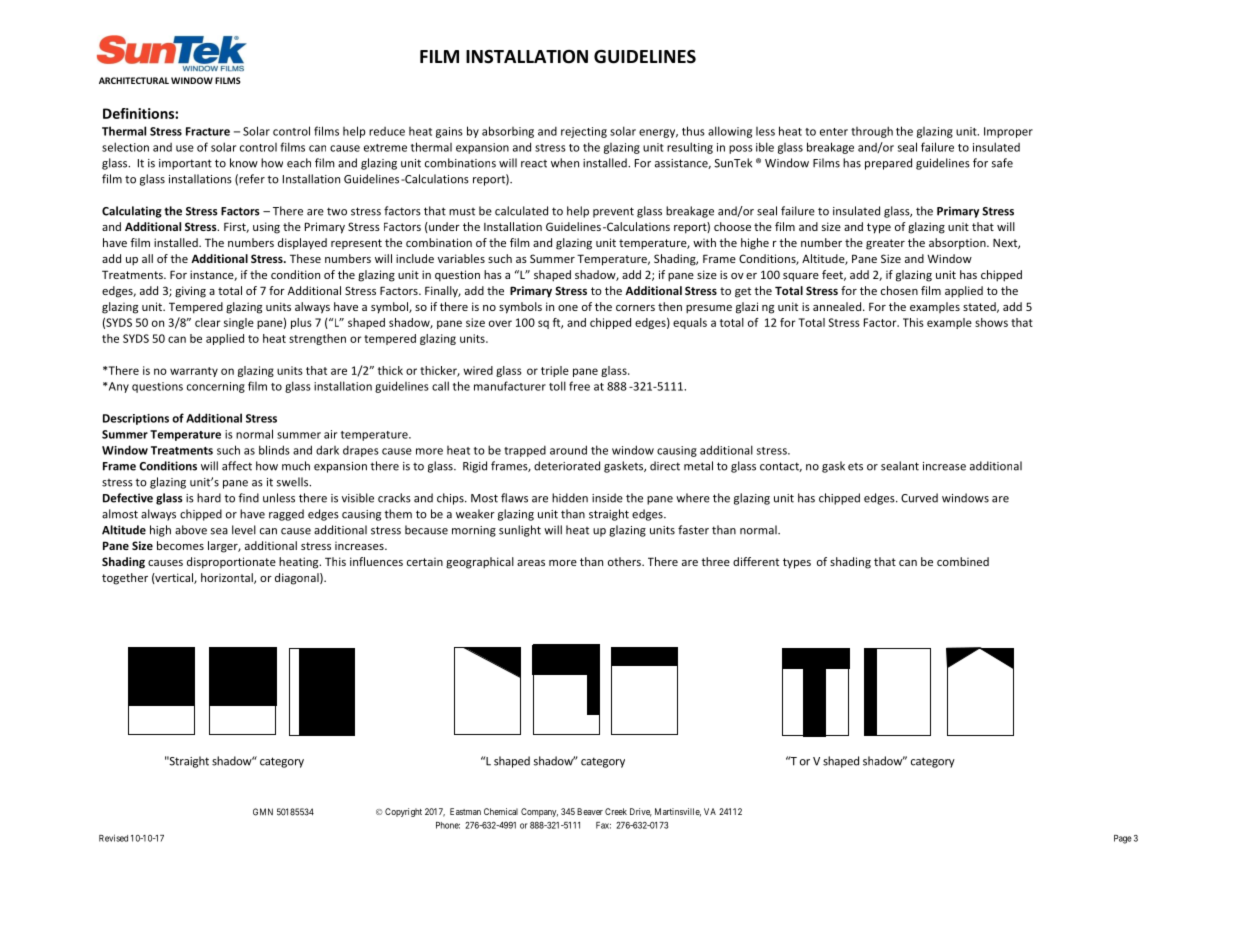 The image size is (1233, 952). Describe the element at coordinates (237, 466) in the screenshot. I see `affect` at that location.
